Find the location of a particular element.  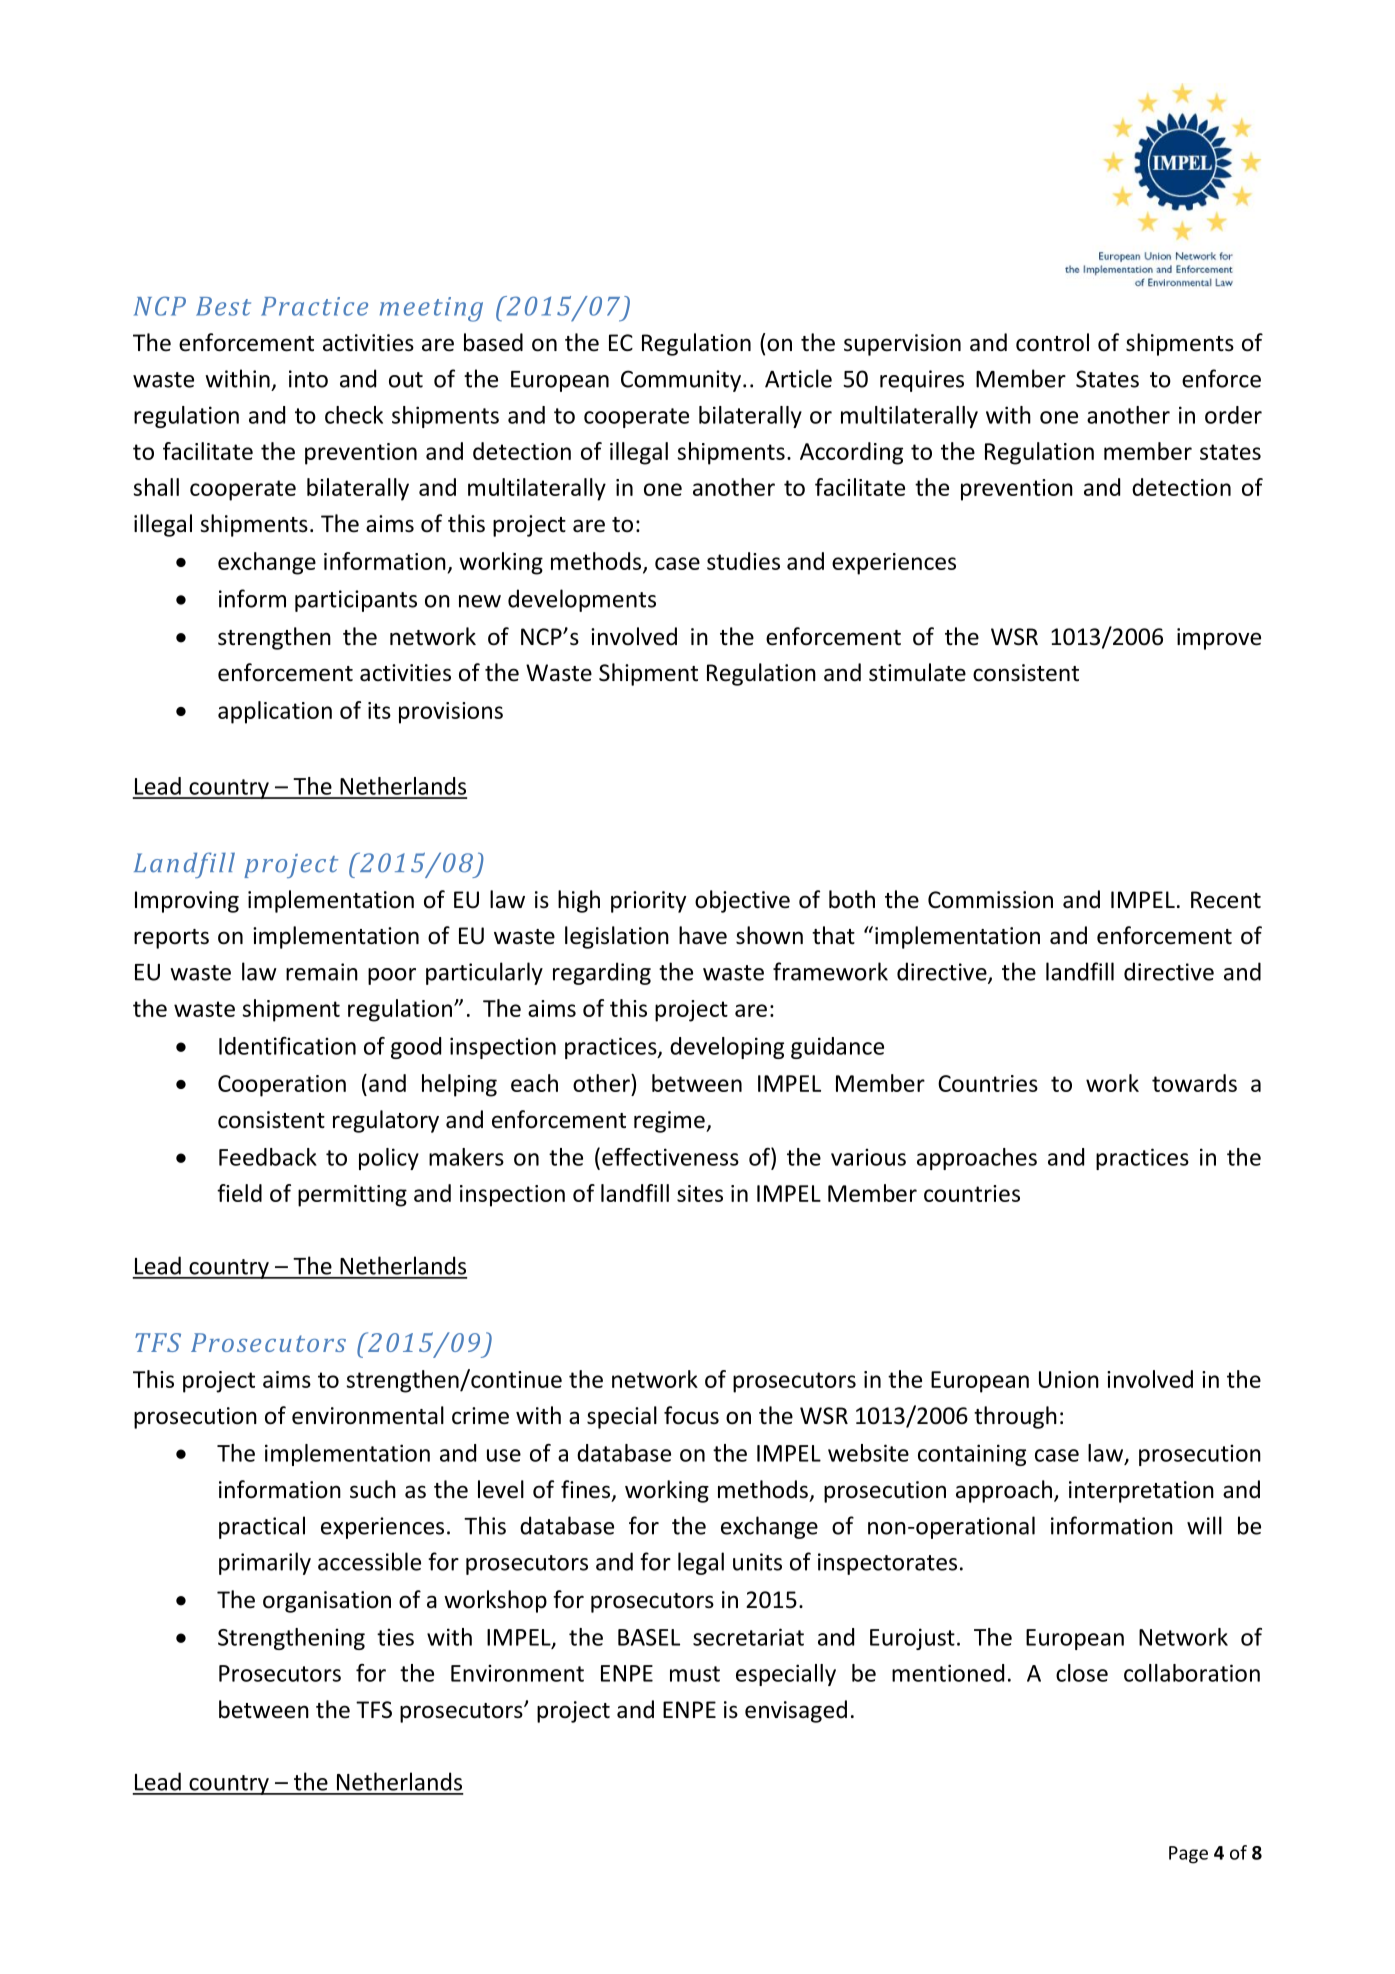

towards is located at coordinates (1194, 1083).
